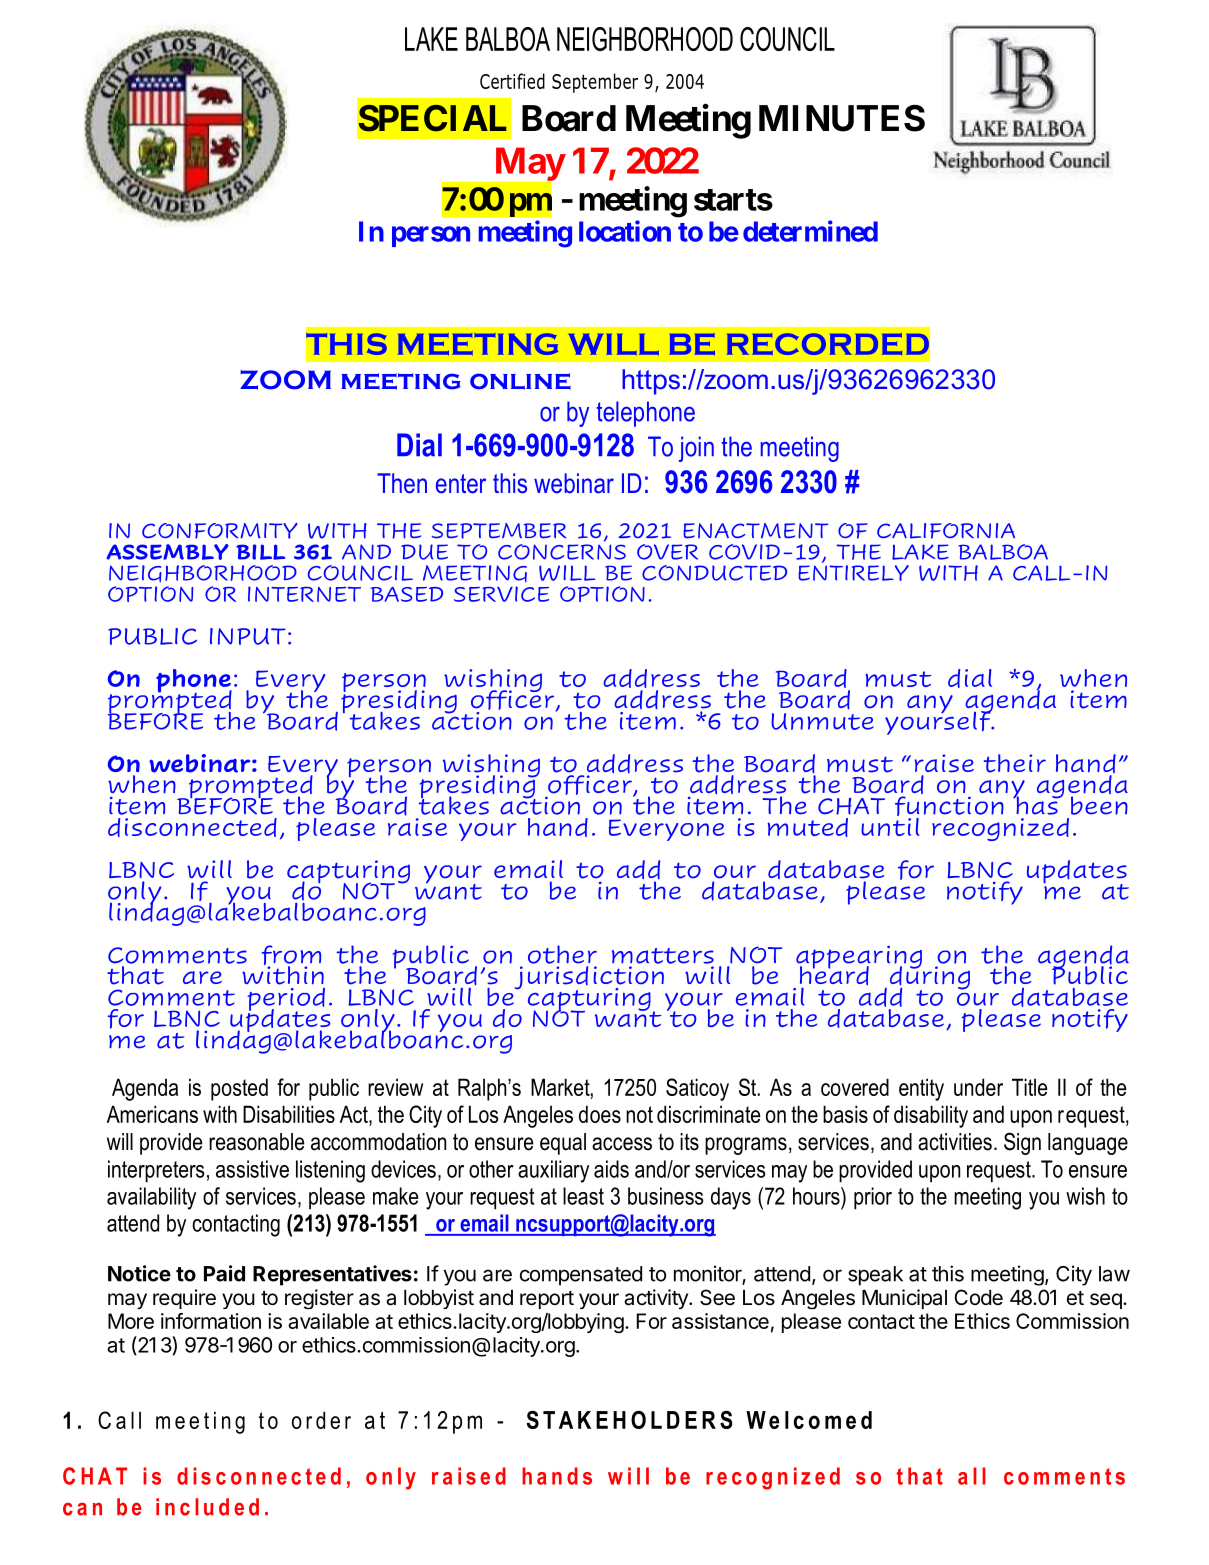  Describe the element at coordinates (696, 449) in the screenshot. I see `join` at that location.
